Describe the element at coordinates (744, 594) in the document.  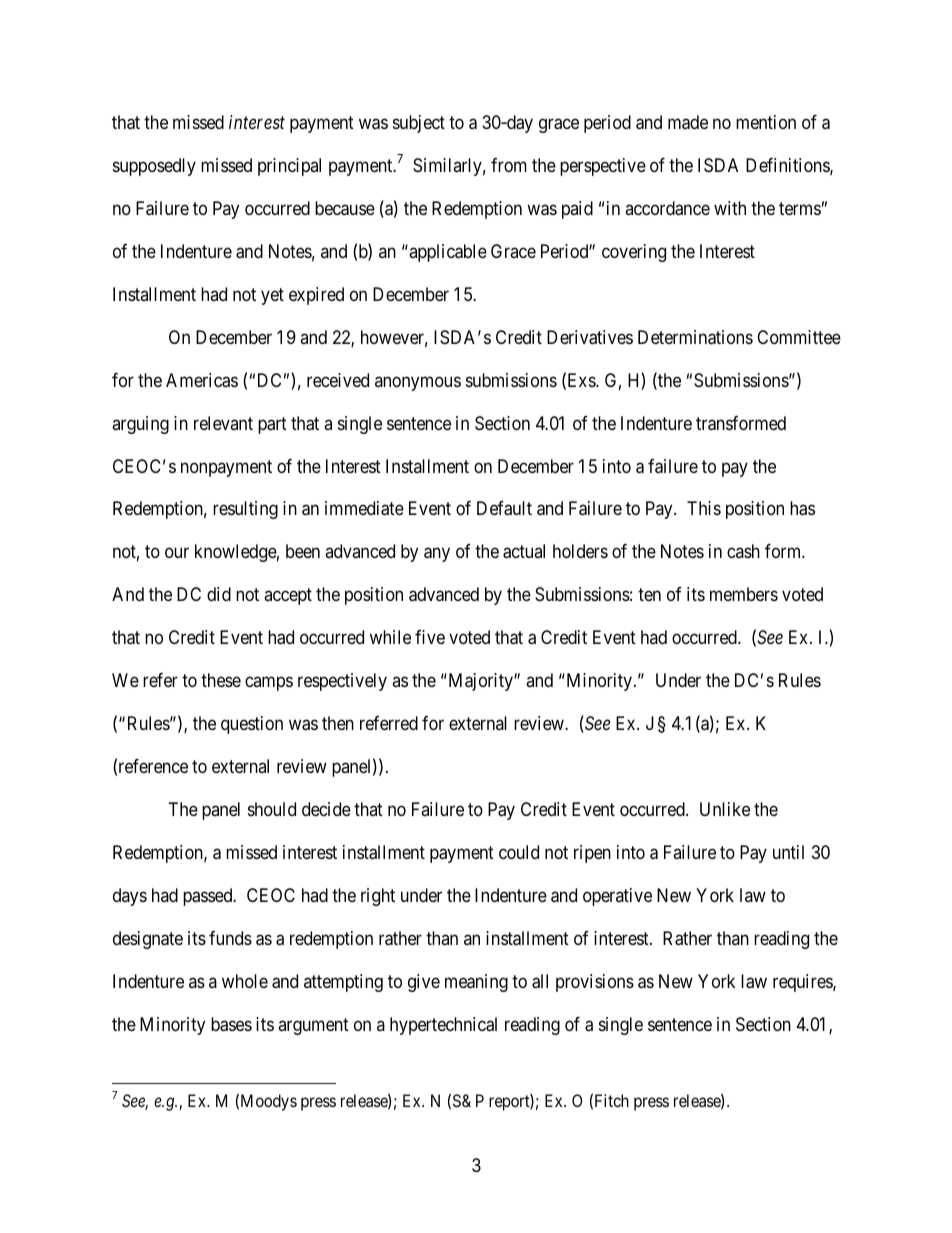
I see `members` at that location.
